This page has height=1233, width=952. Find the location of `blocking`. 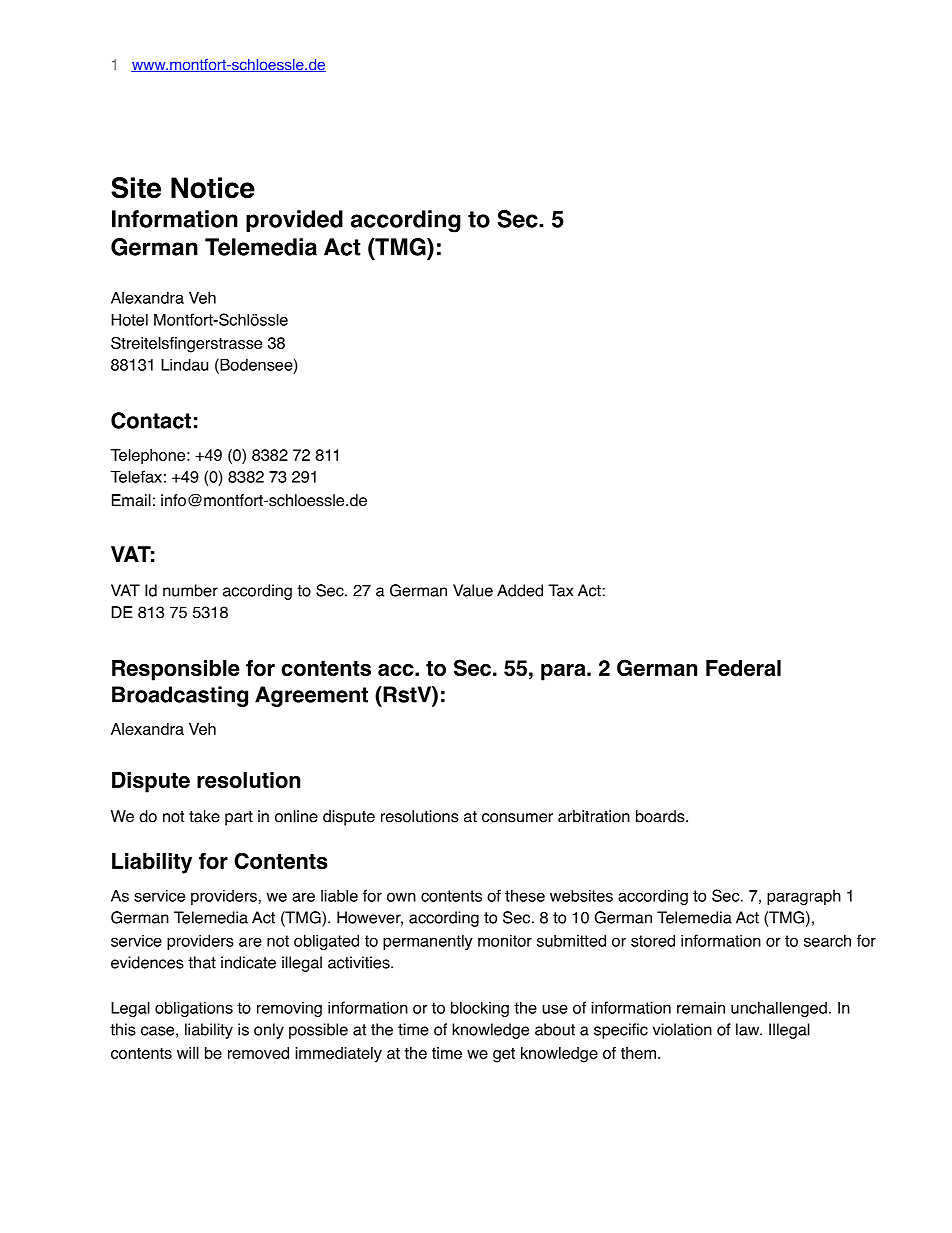

blocking is located at coordinates (480, 1009).
